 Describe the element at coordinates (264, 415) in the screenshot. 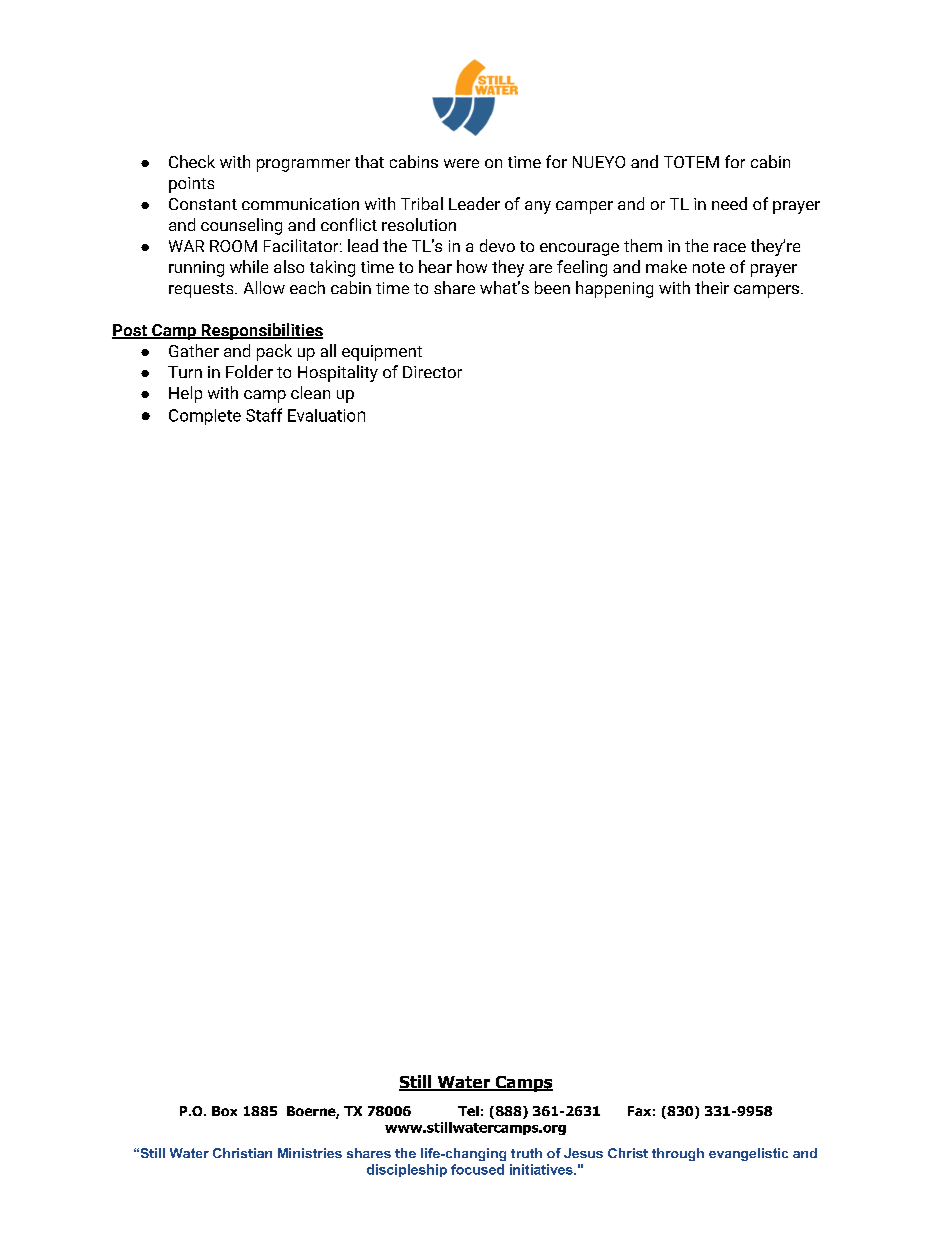

I see `Staff` at that location.
